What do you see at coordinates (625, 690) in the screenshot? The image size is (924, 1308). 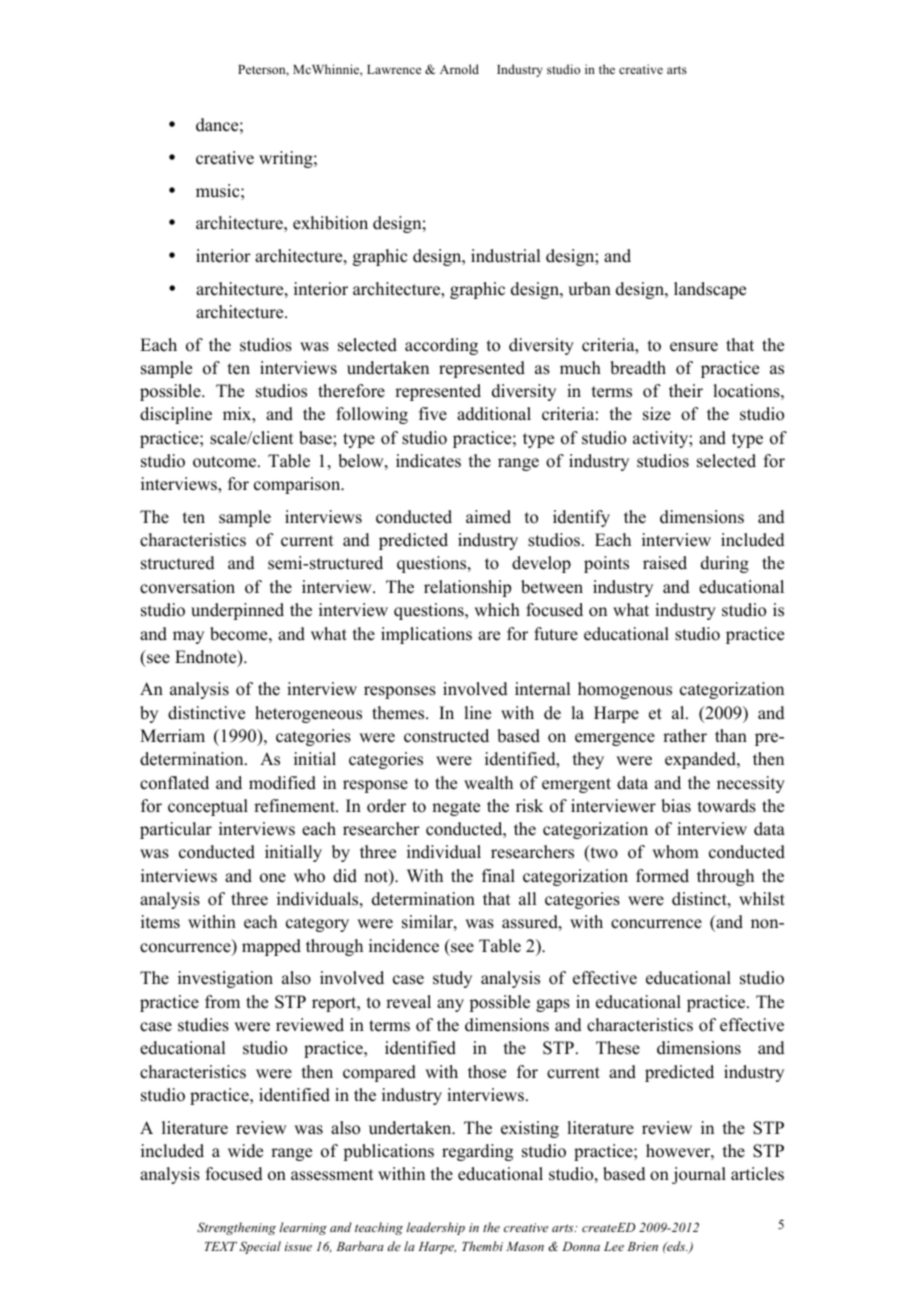 I see `homogenous` at bounding box center [625, 690].
